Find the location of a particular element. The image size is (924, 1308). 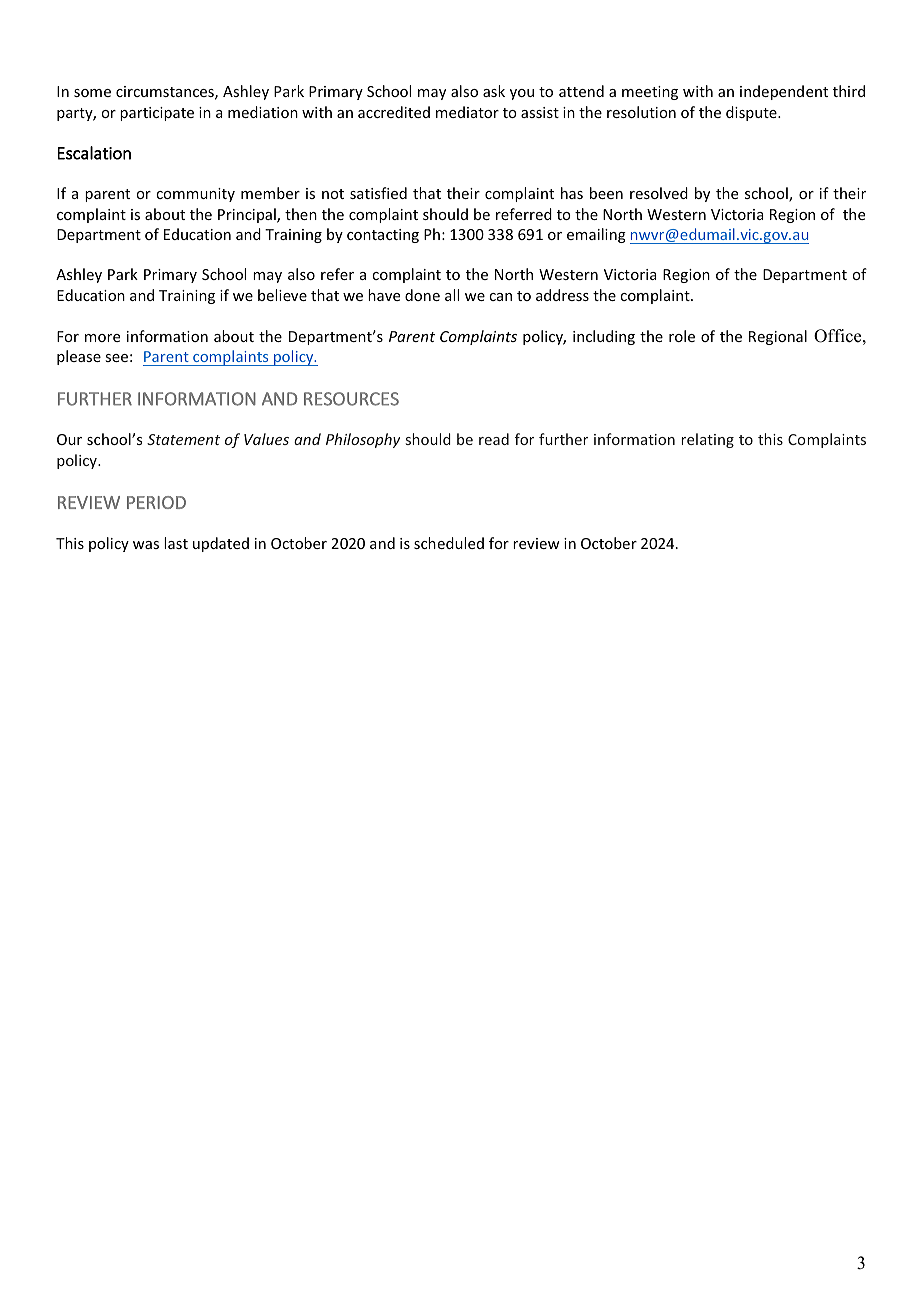

read is located at coordinates (494, 439).
